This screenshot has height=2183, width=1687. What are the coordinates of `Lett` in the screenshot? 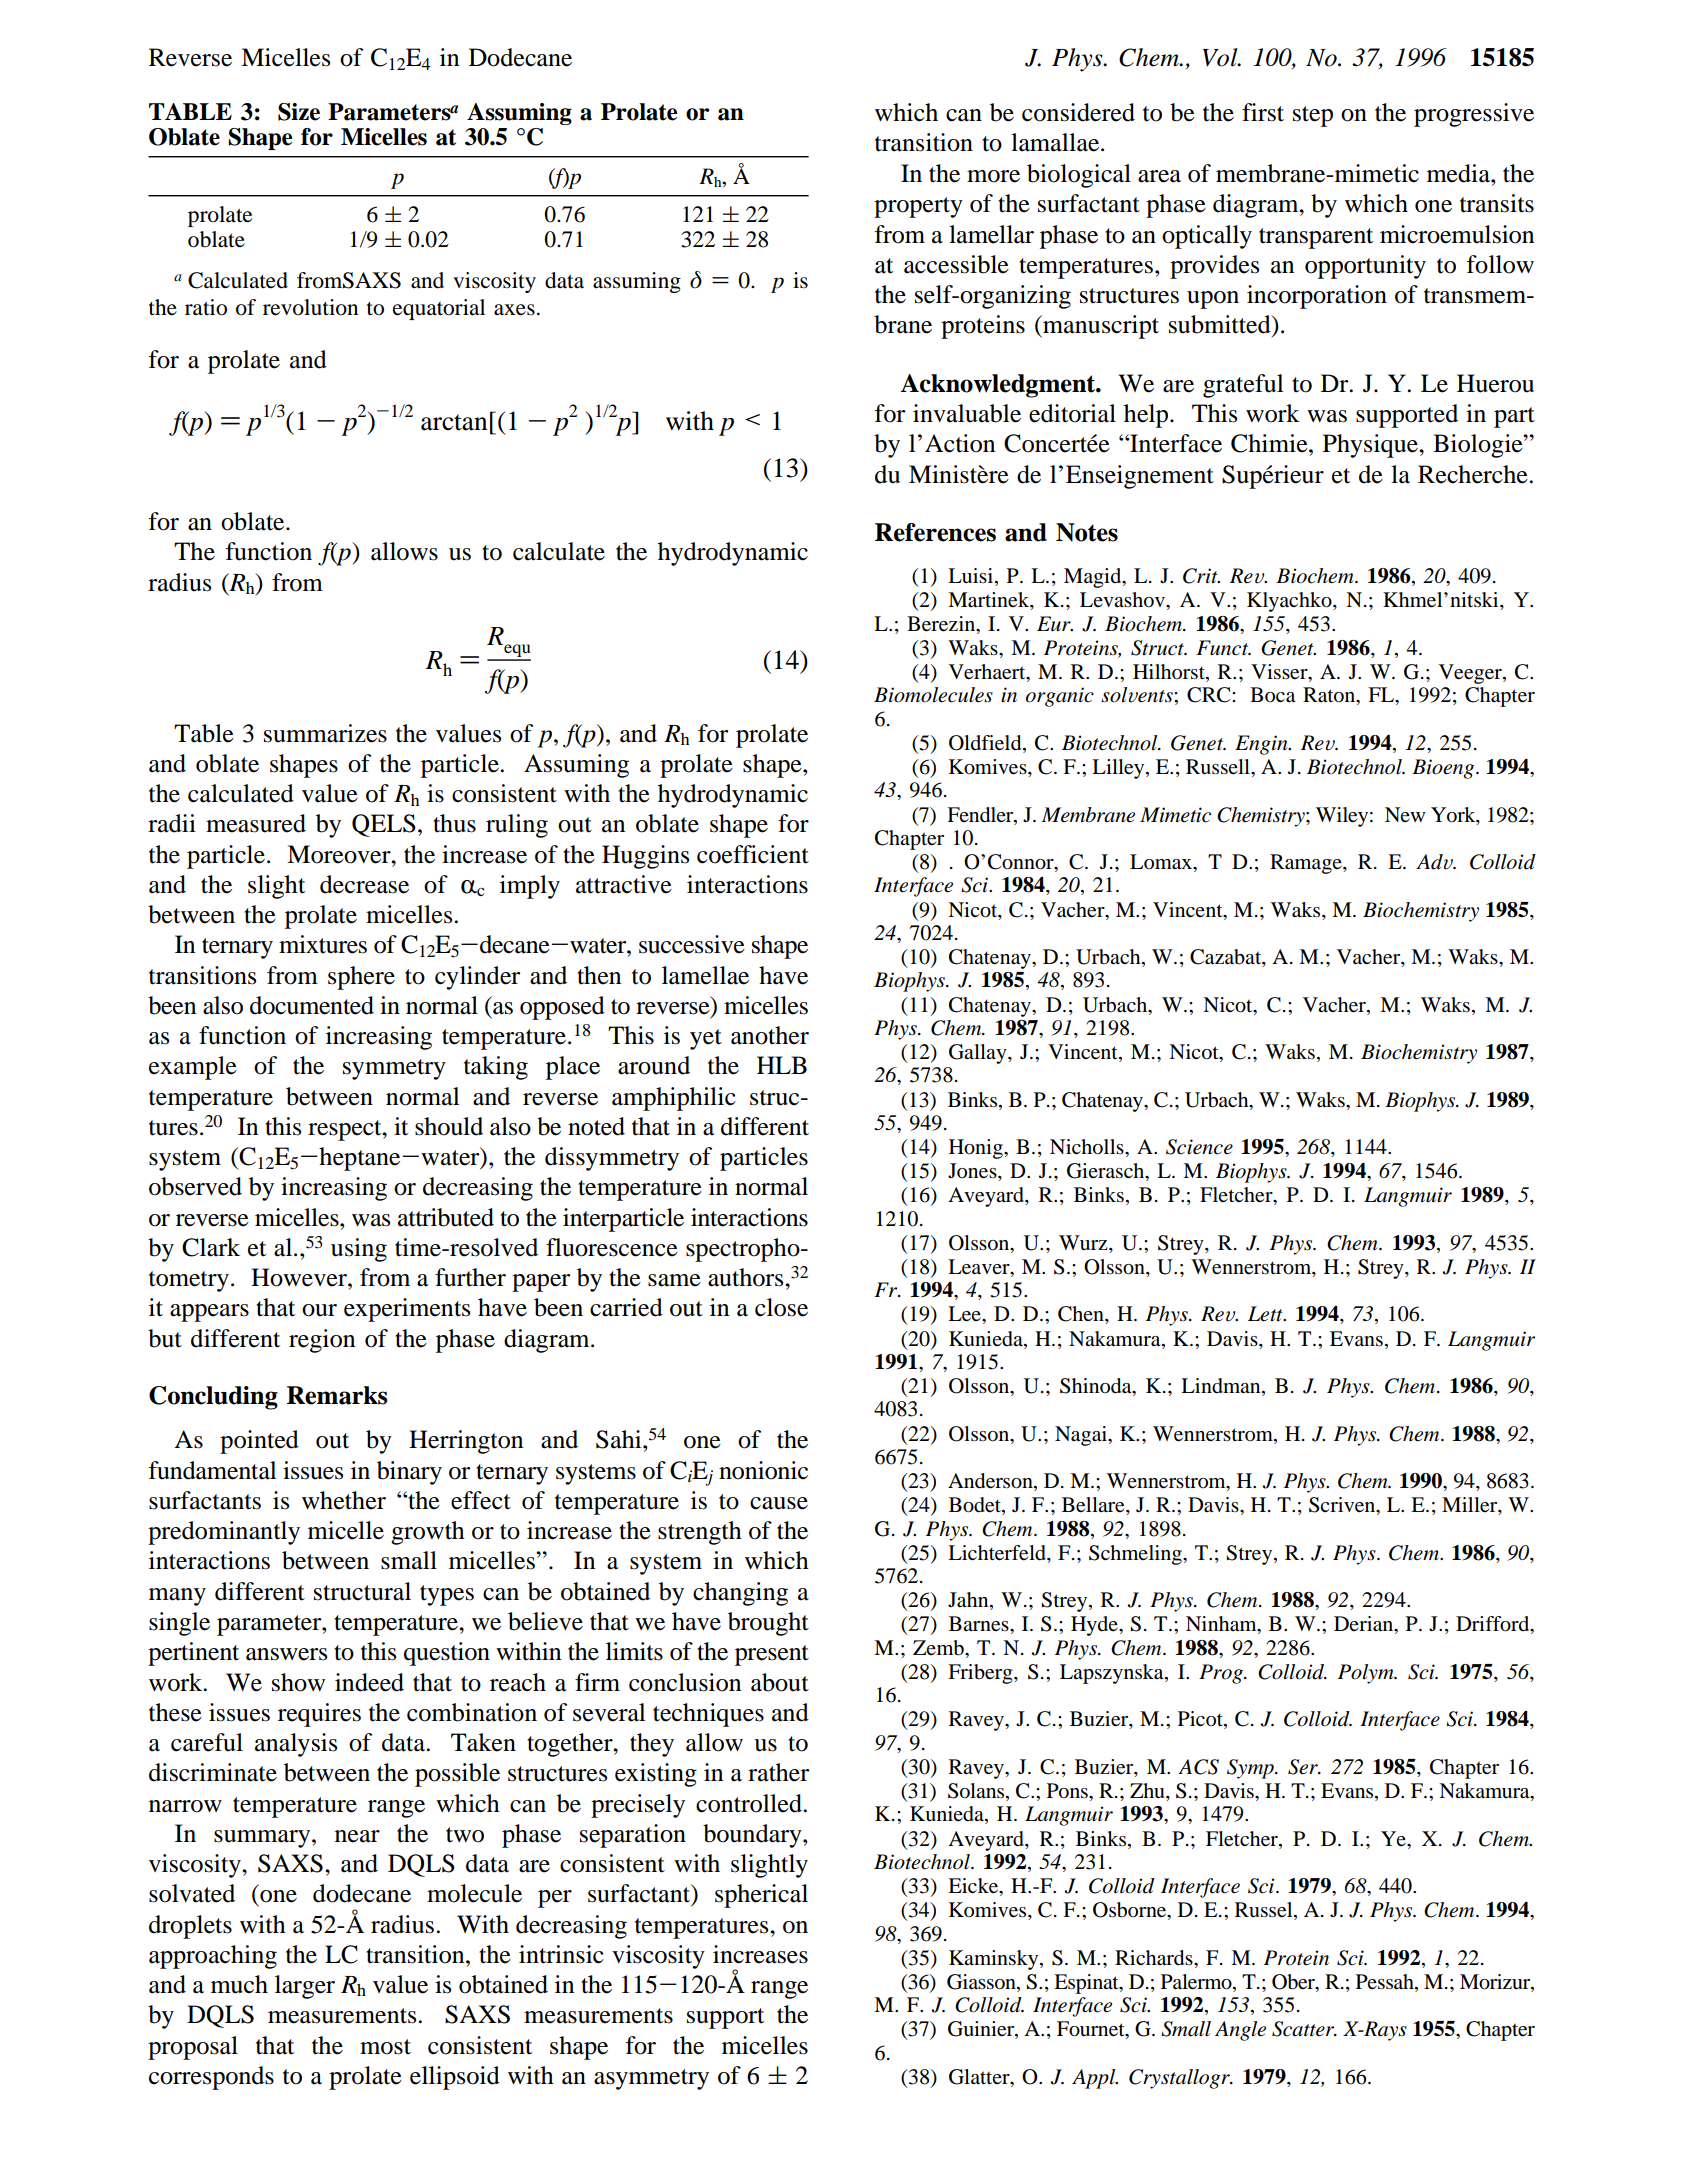 It's located at (1266, 1314).
